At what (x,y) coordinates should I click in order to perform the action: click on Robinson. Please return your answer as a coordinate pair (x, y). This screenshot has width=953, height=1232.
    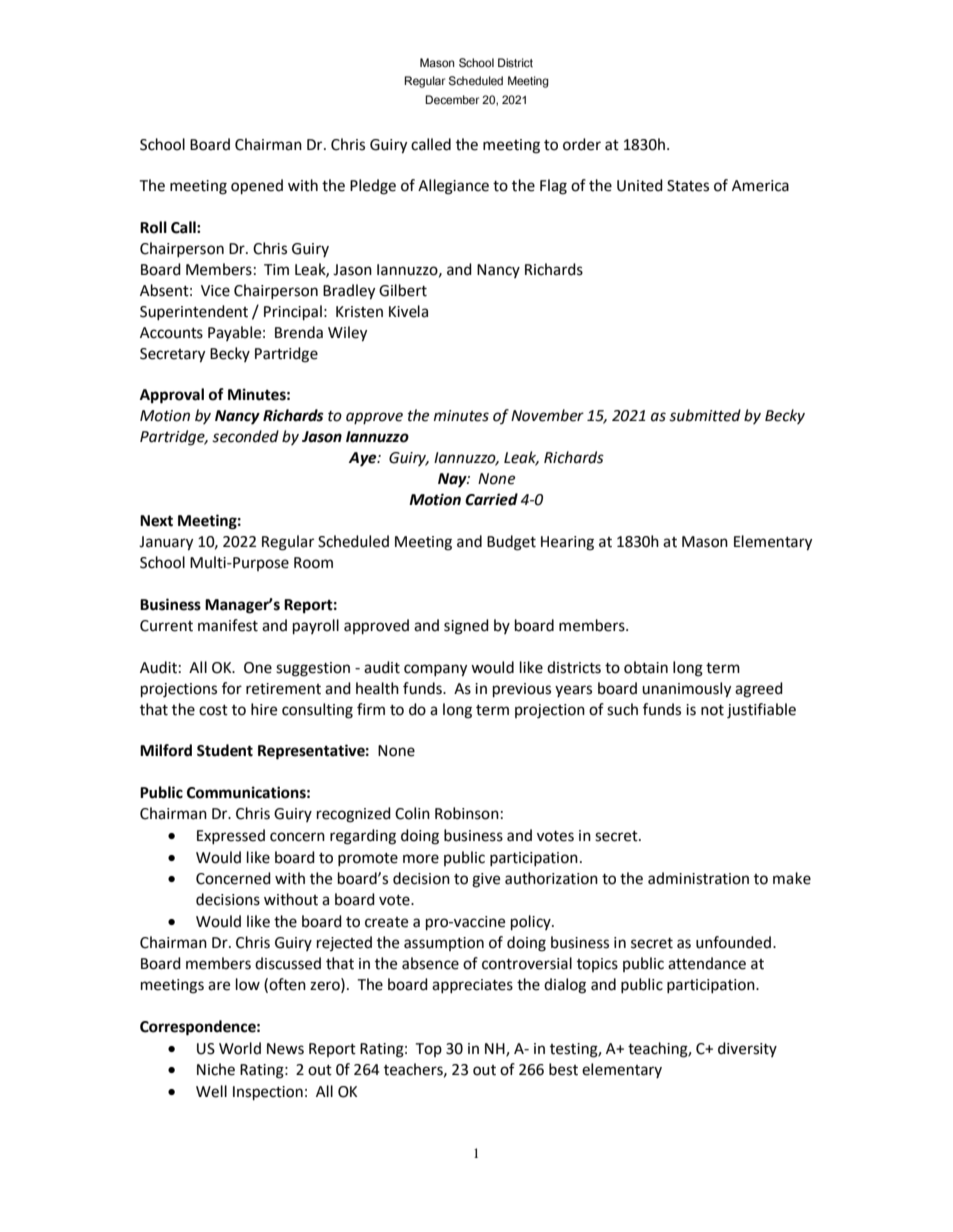
    Looking at the image, I should click on (467, 813).
